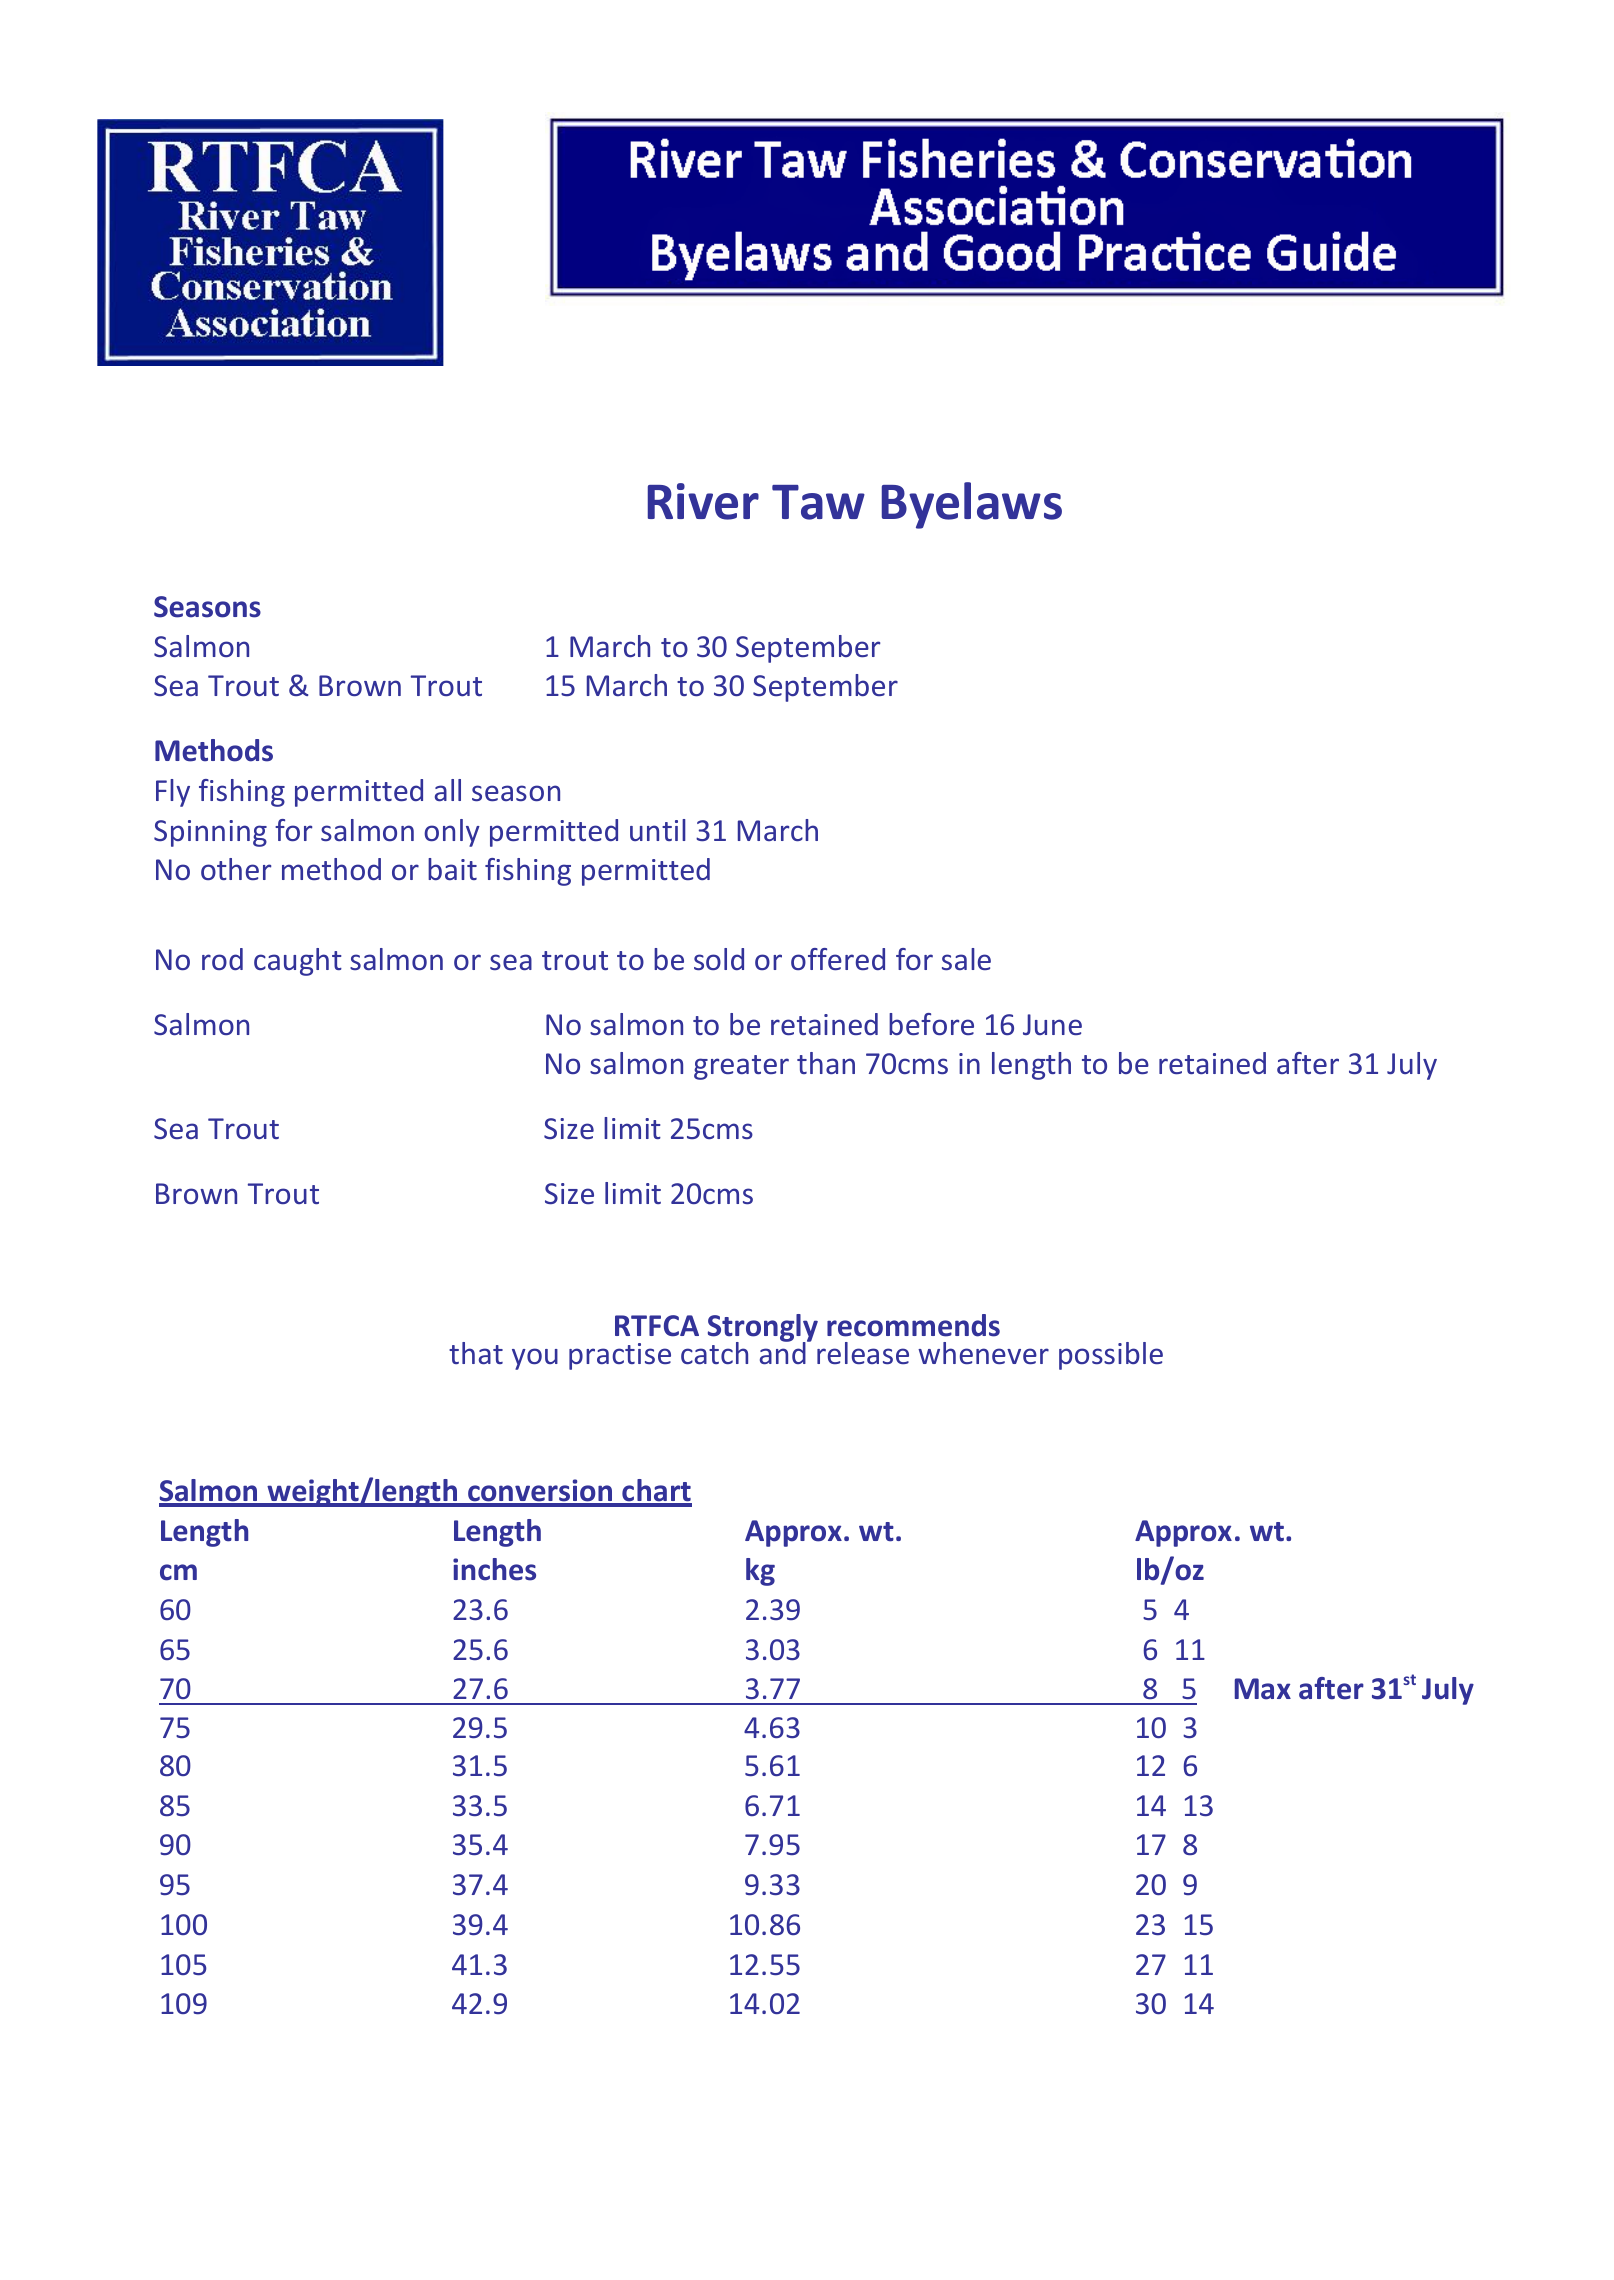  Describe the element at coordinates (494, 1569) in the screenshot. I see `inches` at that location.
